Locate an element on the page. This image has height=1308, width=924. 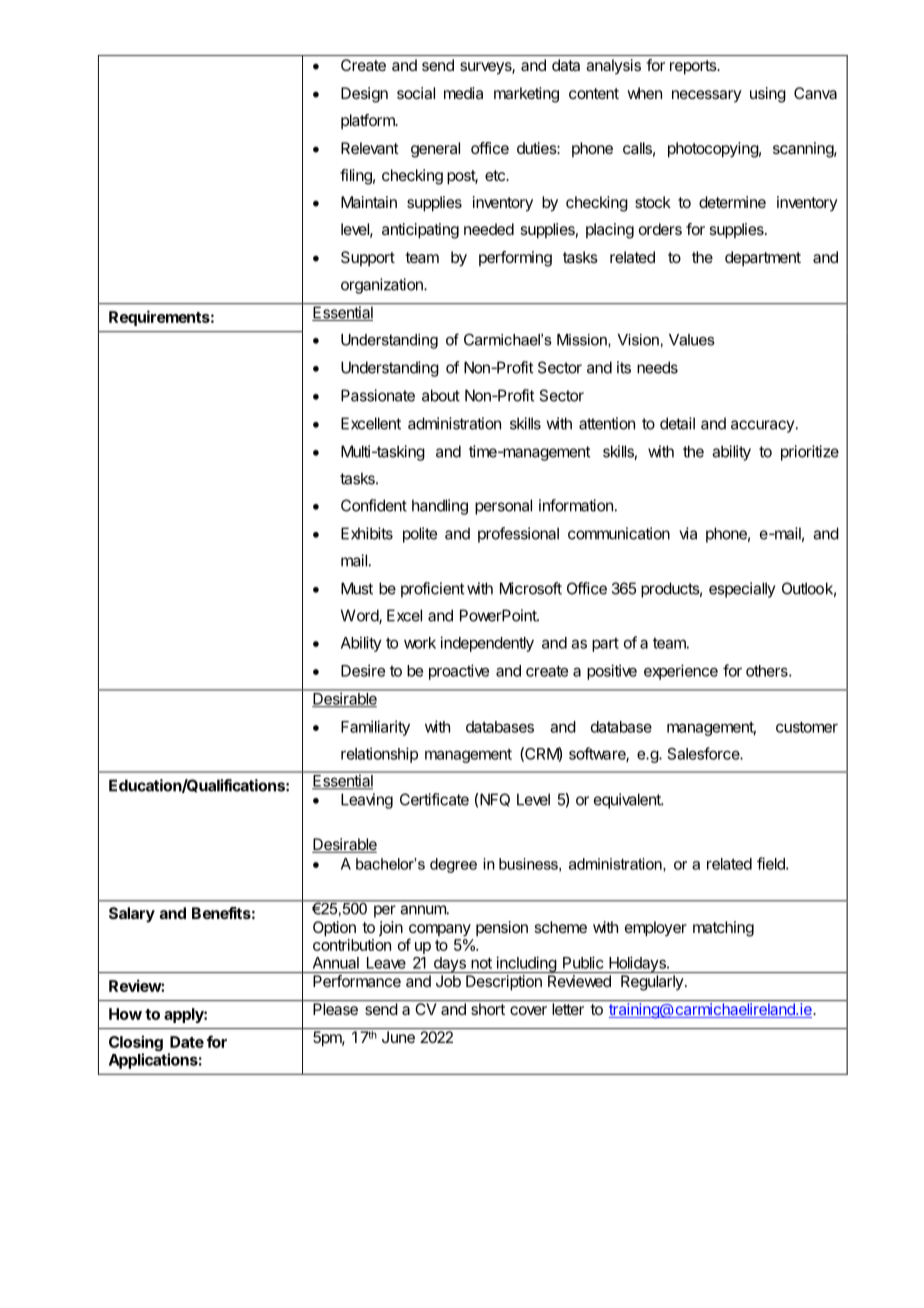
short is located at coordinates (488, 1009).
